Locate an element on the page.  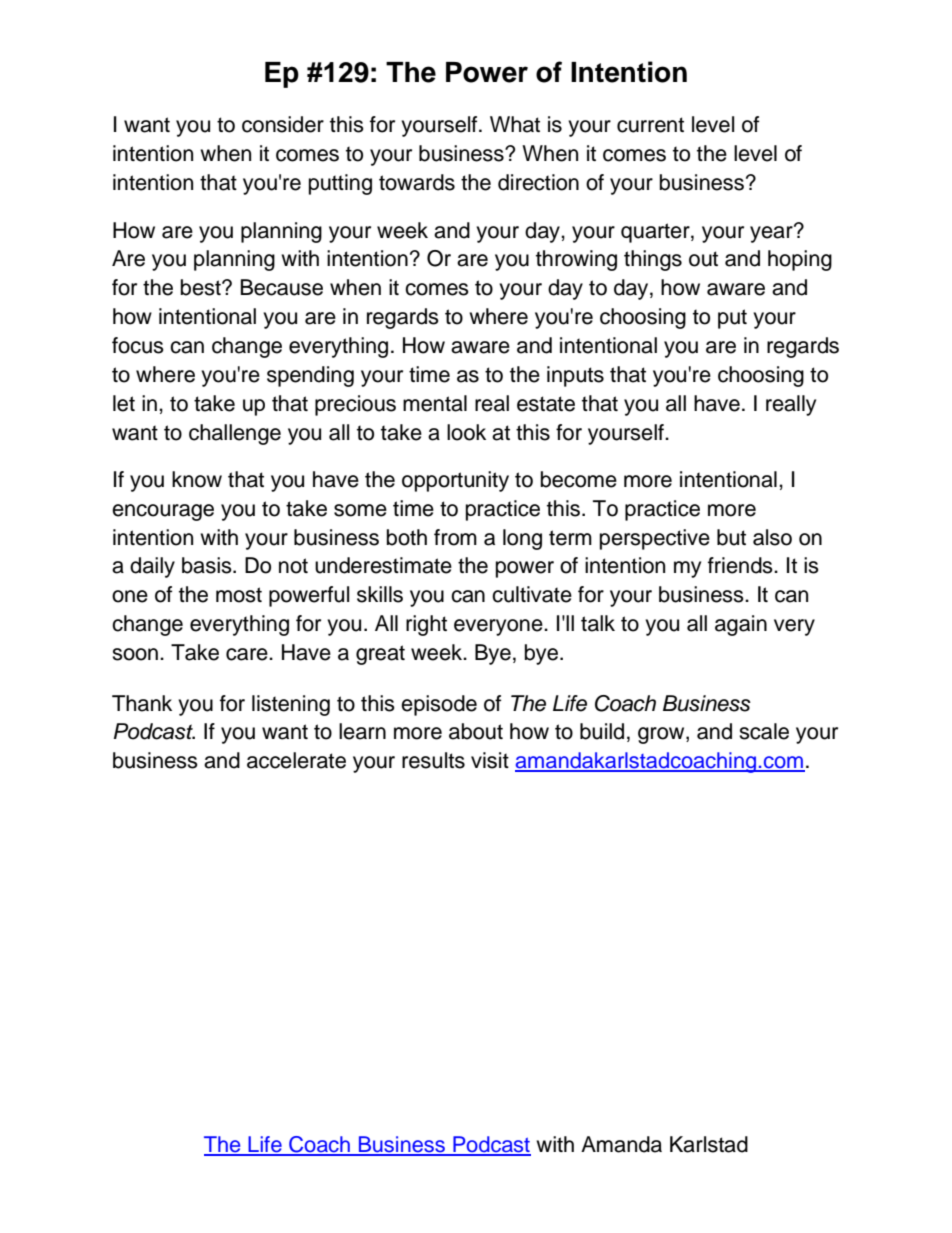
focus is located at coordinates (138, 345).
